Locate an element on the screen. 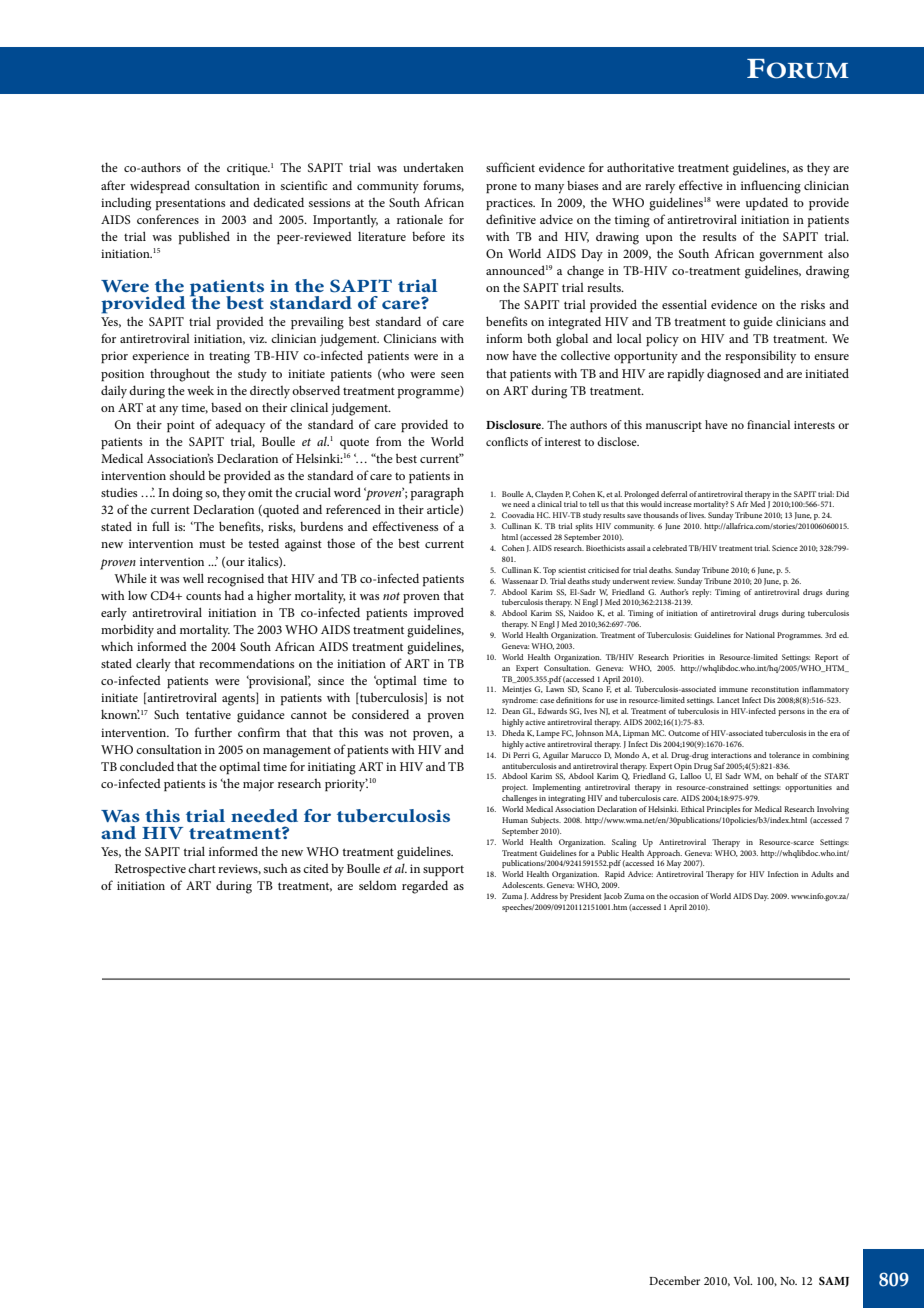 The width and height of the screenshot is (924, 1308). chart is located at coordinates (202, 868).
